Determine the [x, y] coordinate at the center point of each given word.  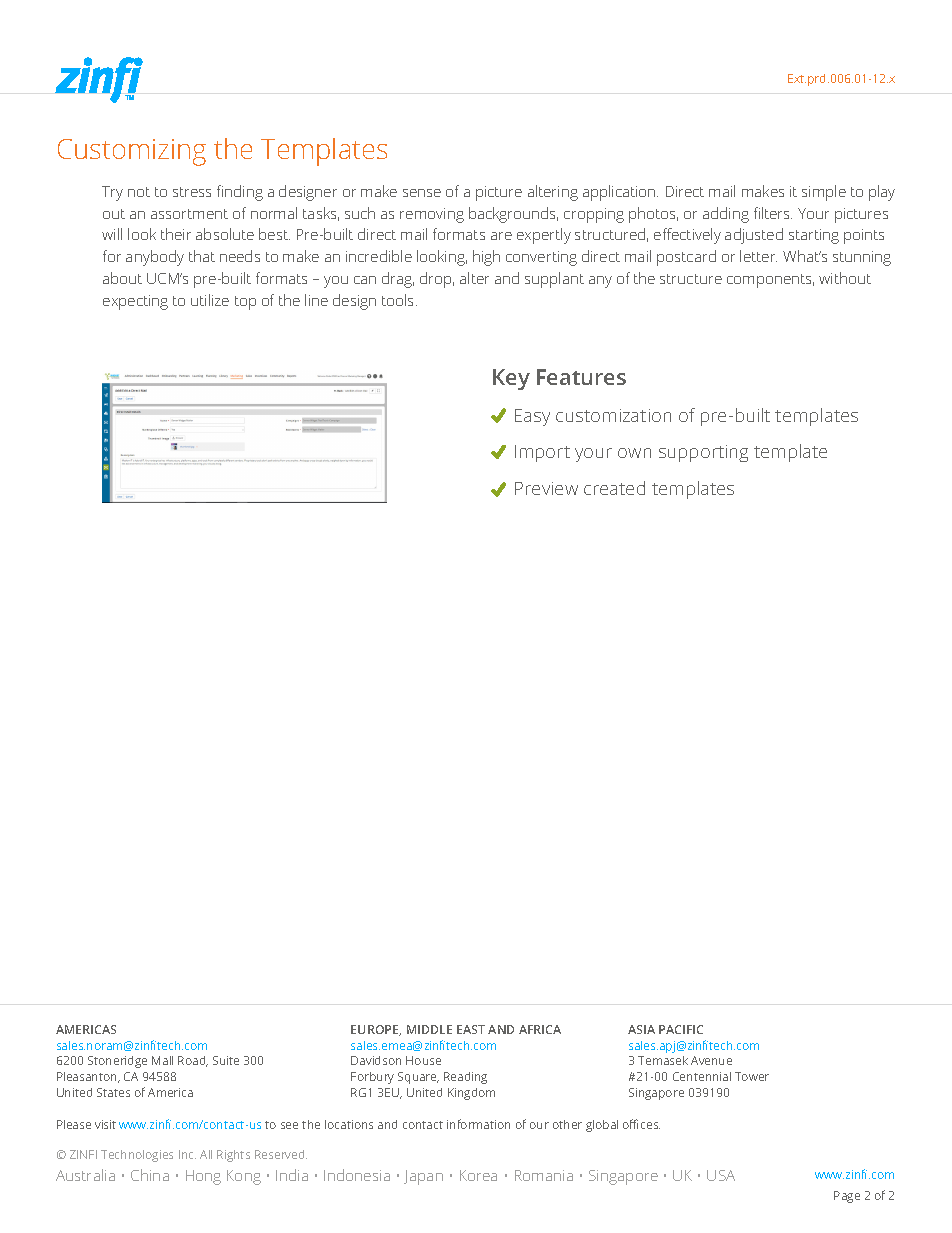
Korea [478, 1175]
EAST [471, 1029]
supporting [703, 453]
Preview [546, 488]
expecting [135, 302]
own [634, 453]
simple [824, 193]
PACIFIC [681, 1029]
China [150, 1175]
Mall [162, 1060]
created [614, 488]
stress [192, 192]
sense [422, 193]
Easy [532, 417]
